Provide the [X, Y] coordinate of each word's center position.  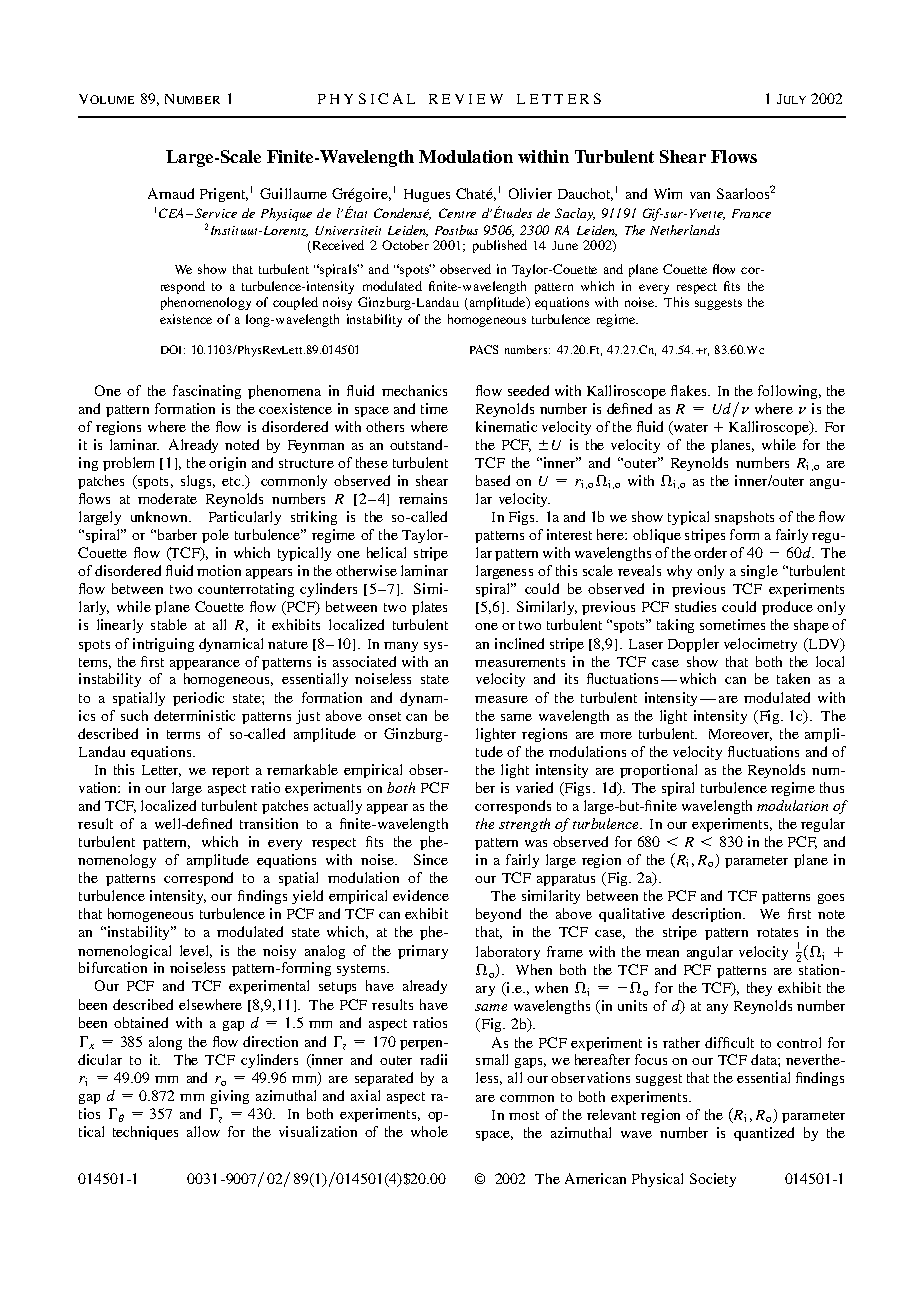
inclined [519, 643]
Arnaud [171, 193]
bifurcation [113, 967]
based [493, 480]
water [689, 427]
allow [203, 1131]
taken [793, 678]
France [751, 213]
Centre [457, 213]
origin [227, 464]
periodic [198, 699]
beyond [498, 915]
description [708, 915]
